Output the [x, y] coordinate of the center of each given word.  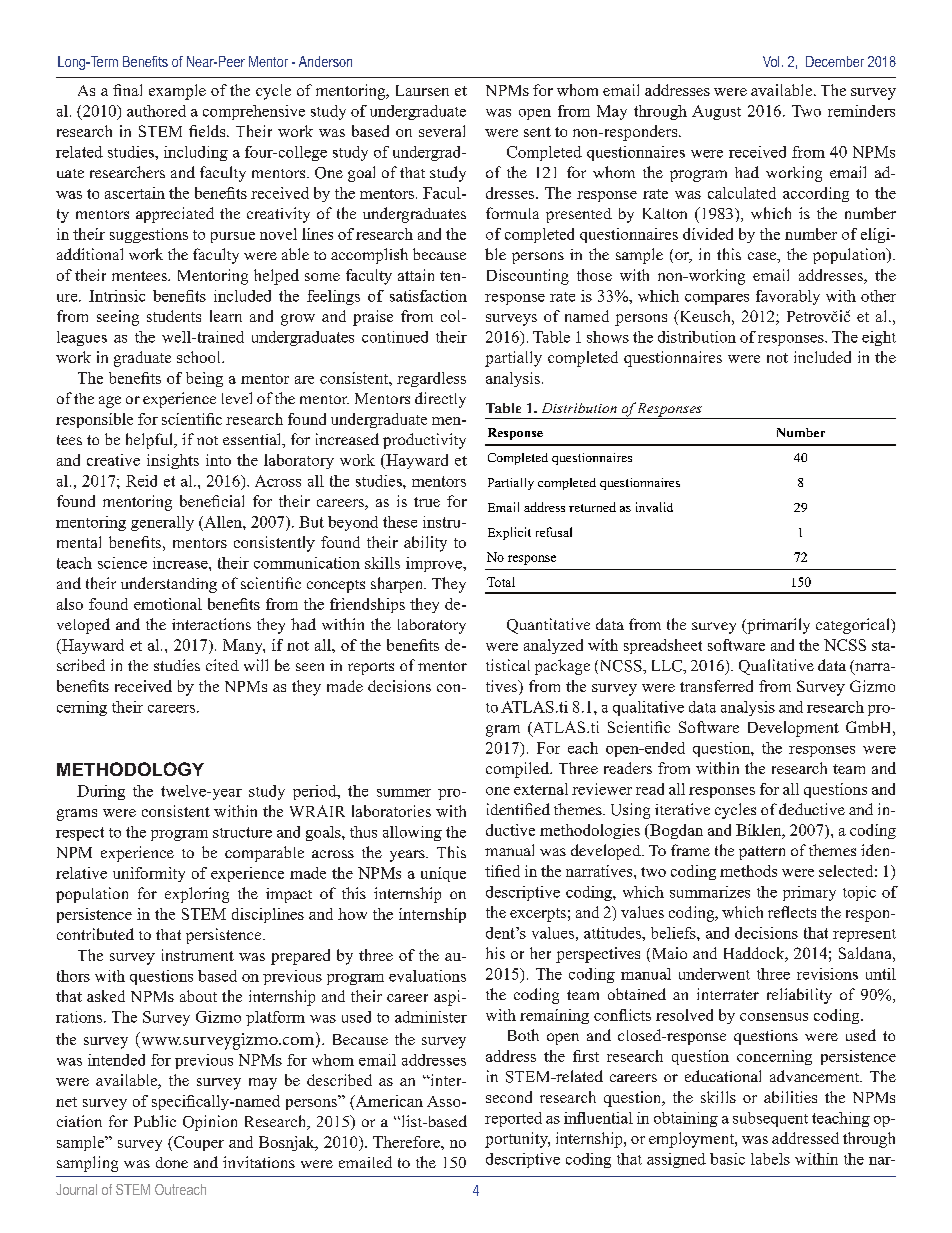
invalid [654, 507]
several [442, 131]
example [177, 92]
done [172, 1162]
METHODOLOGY [130, 769]
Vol [771, 61]
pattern [762, 853]
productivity [424, 441]
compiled [519, 770]
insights [173, 461]
